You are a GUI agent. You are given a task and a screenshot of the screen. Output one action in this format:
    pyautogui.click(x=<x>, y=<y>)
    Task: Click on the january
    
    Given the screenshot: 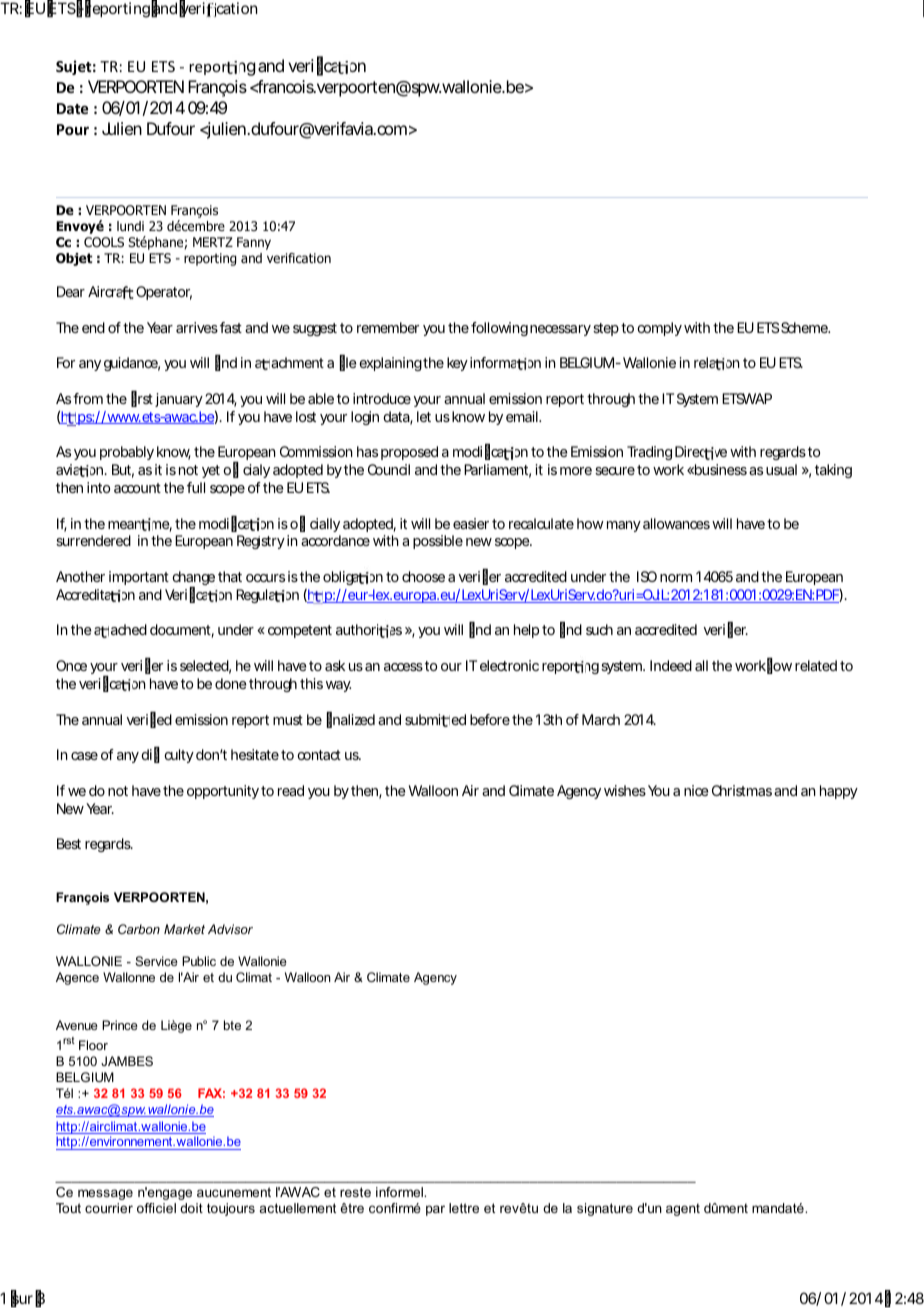 What is the action you would take?
    pyautogui.click(x=177, y=400)
